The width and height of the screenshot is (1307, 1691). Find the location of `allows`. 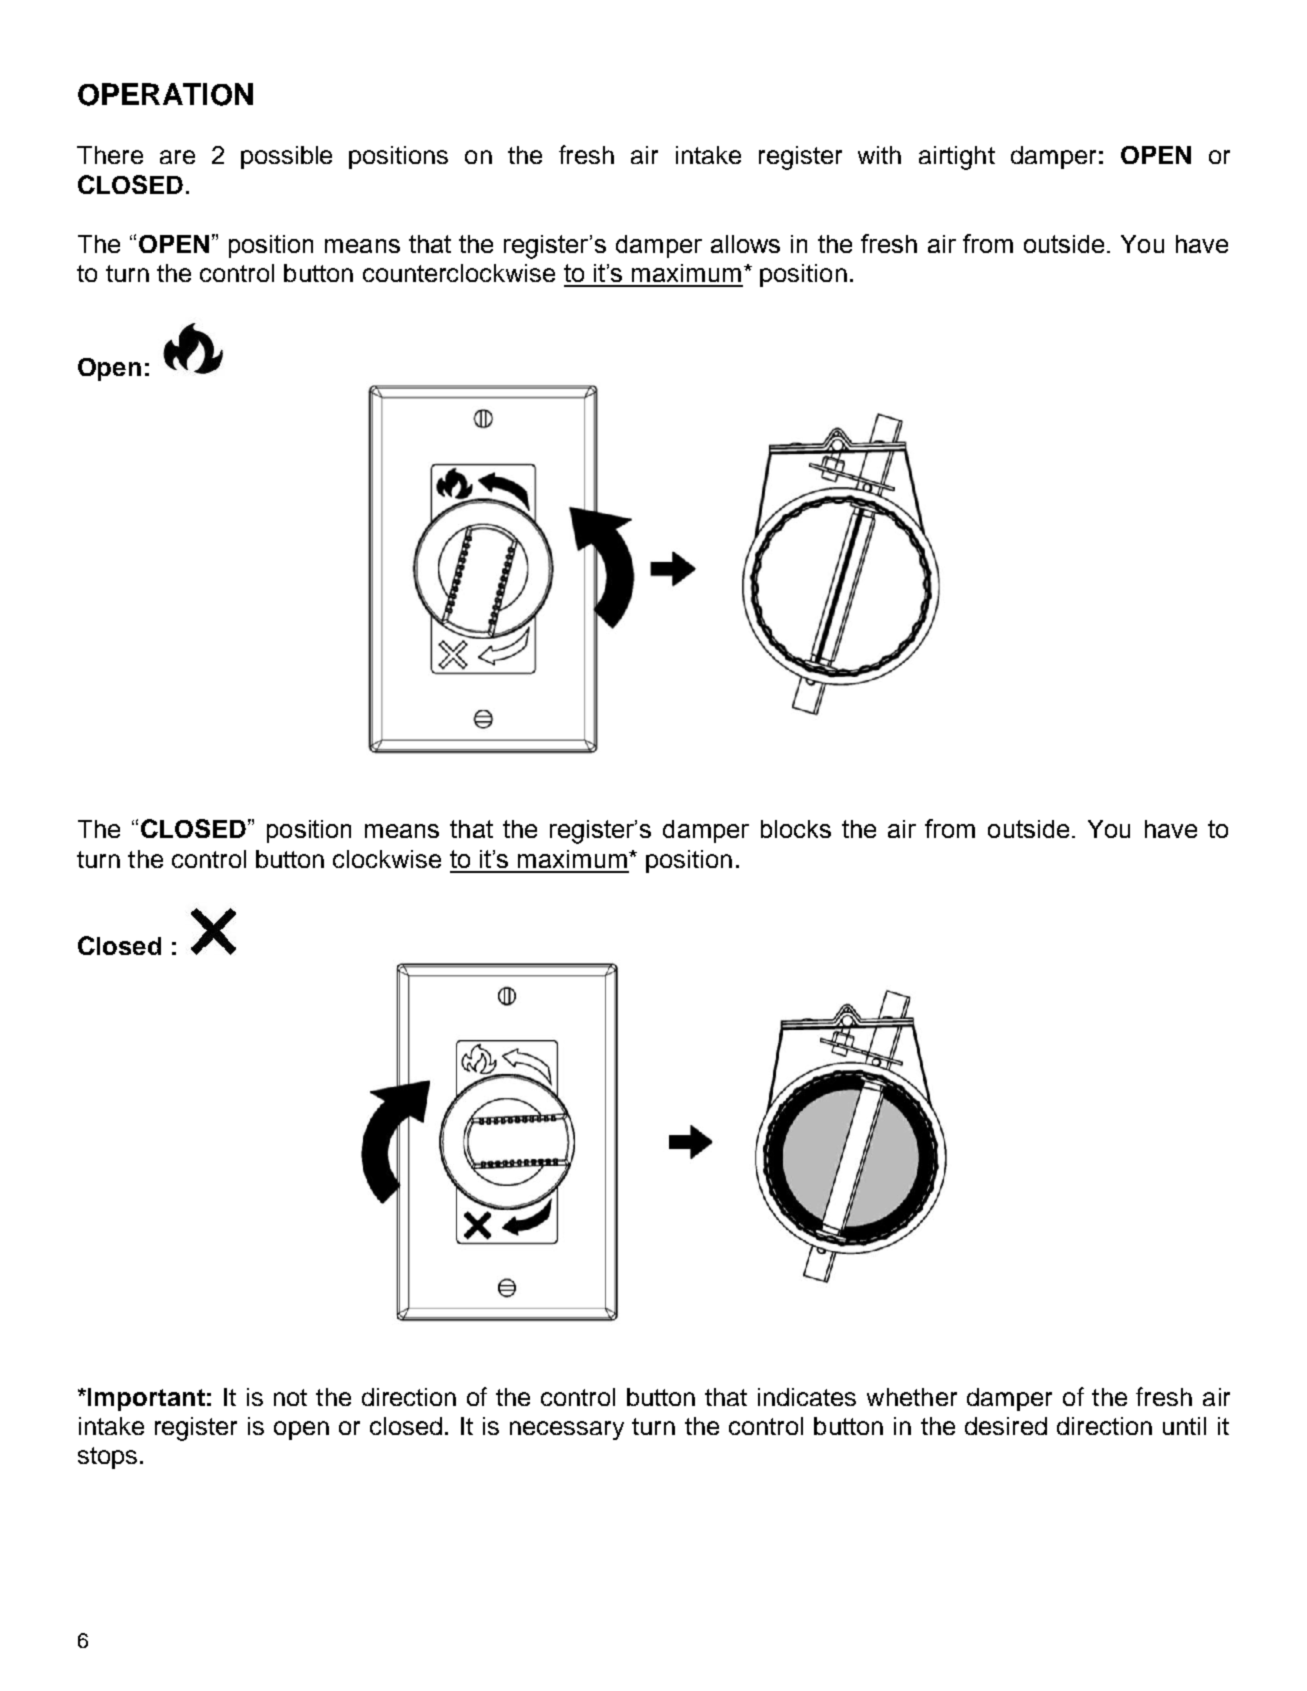

allows is located at coordinates (745, 244).
